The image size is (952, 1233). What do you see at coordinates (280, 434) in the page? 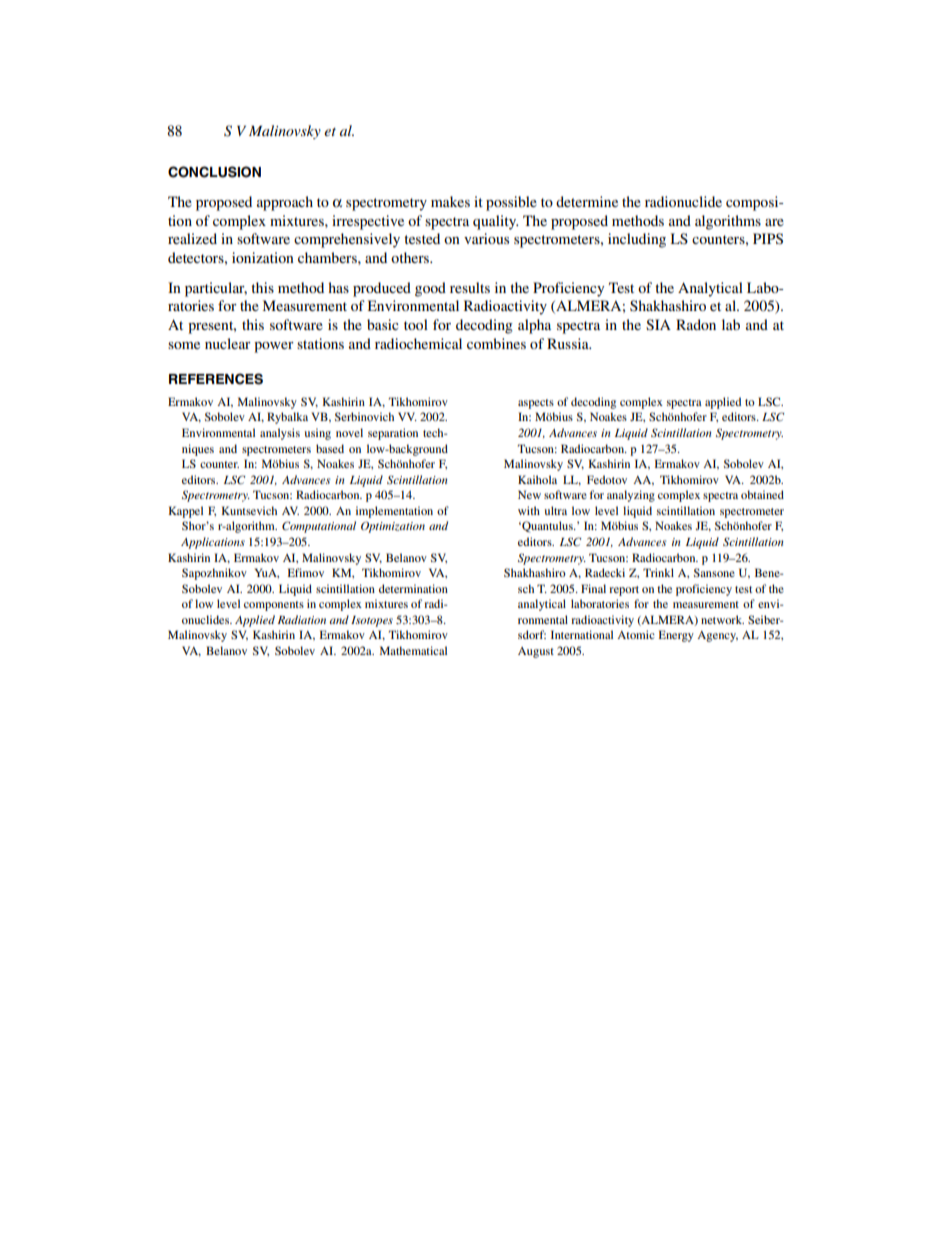
I see `analysis` at bounding box center [280, 434].
